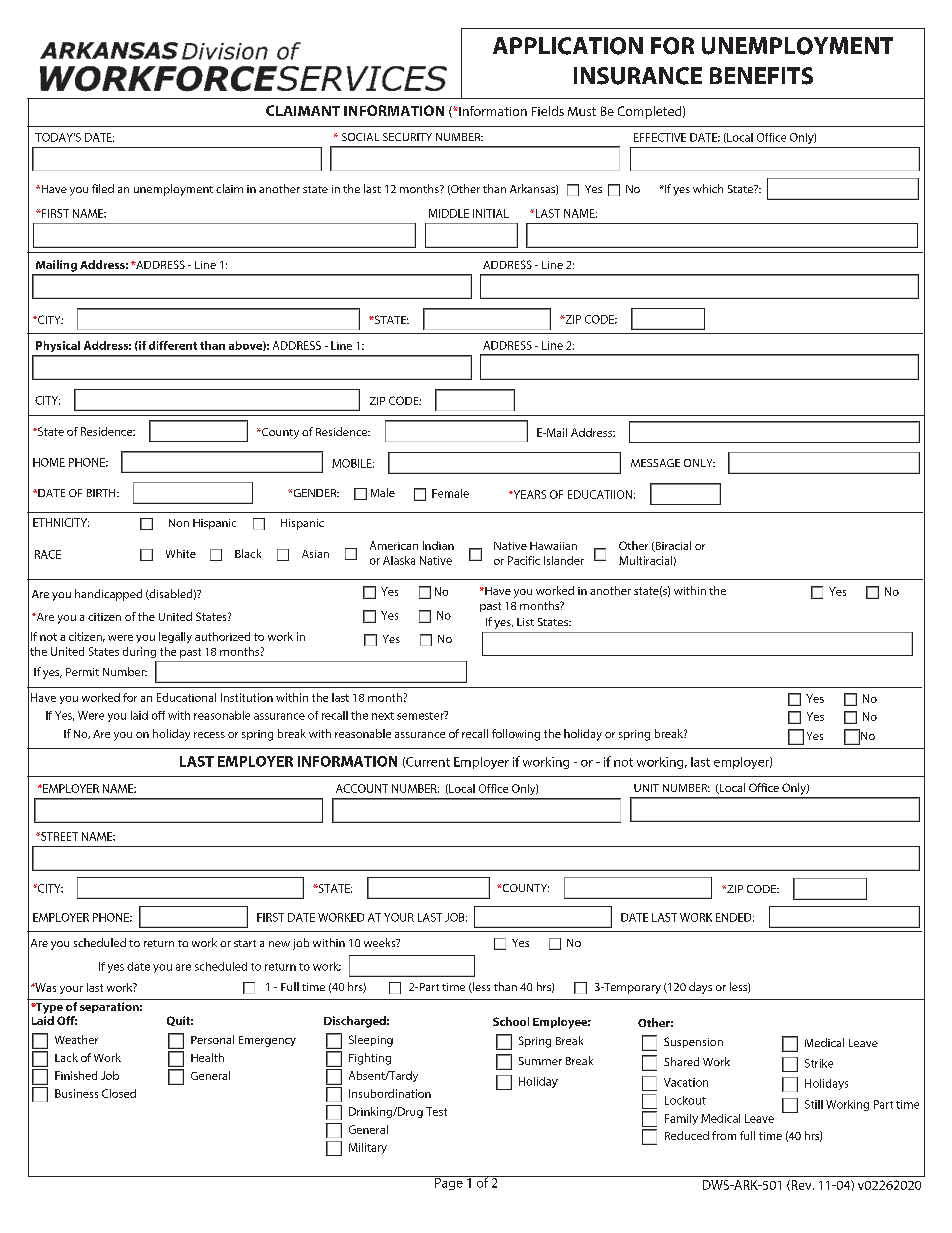 This page has width=952, height=1233. Describe the element at coordinates (761, 76) in the page. I see `BENEFITS` at that location.
